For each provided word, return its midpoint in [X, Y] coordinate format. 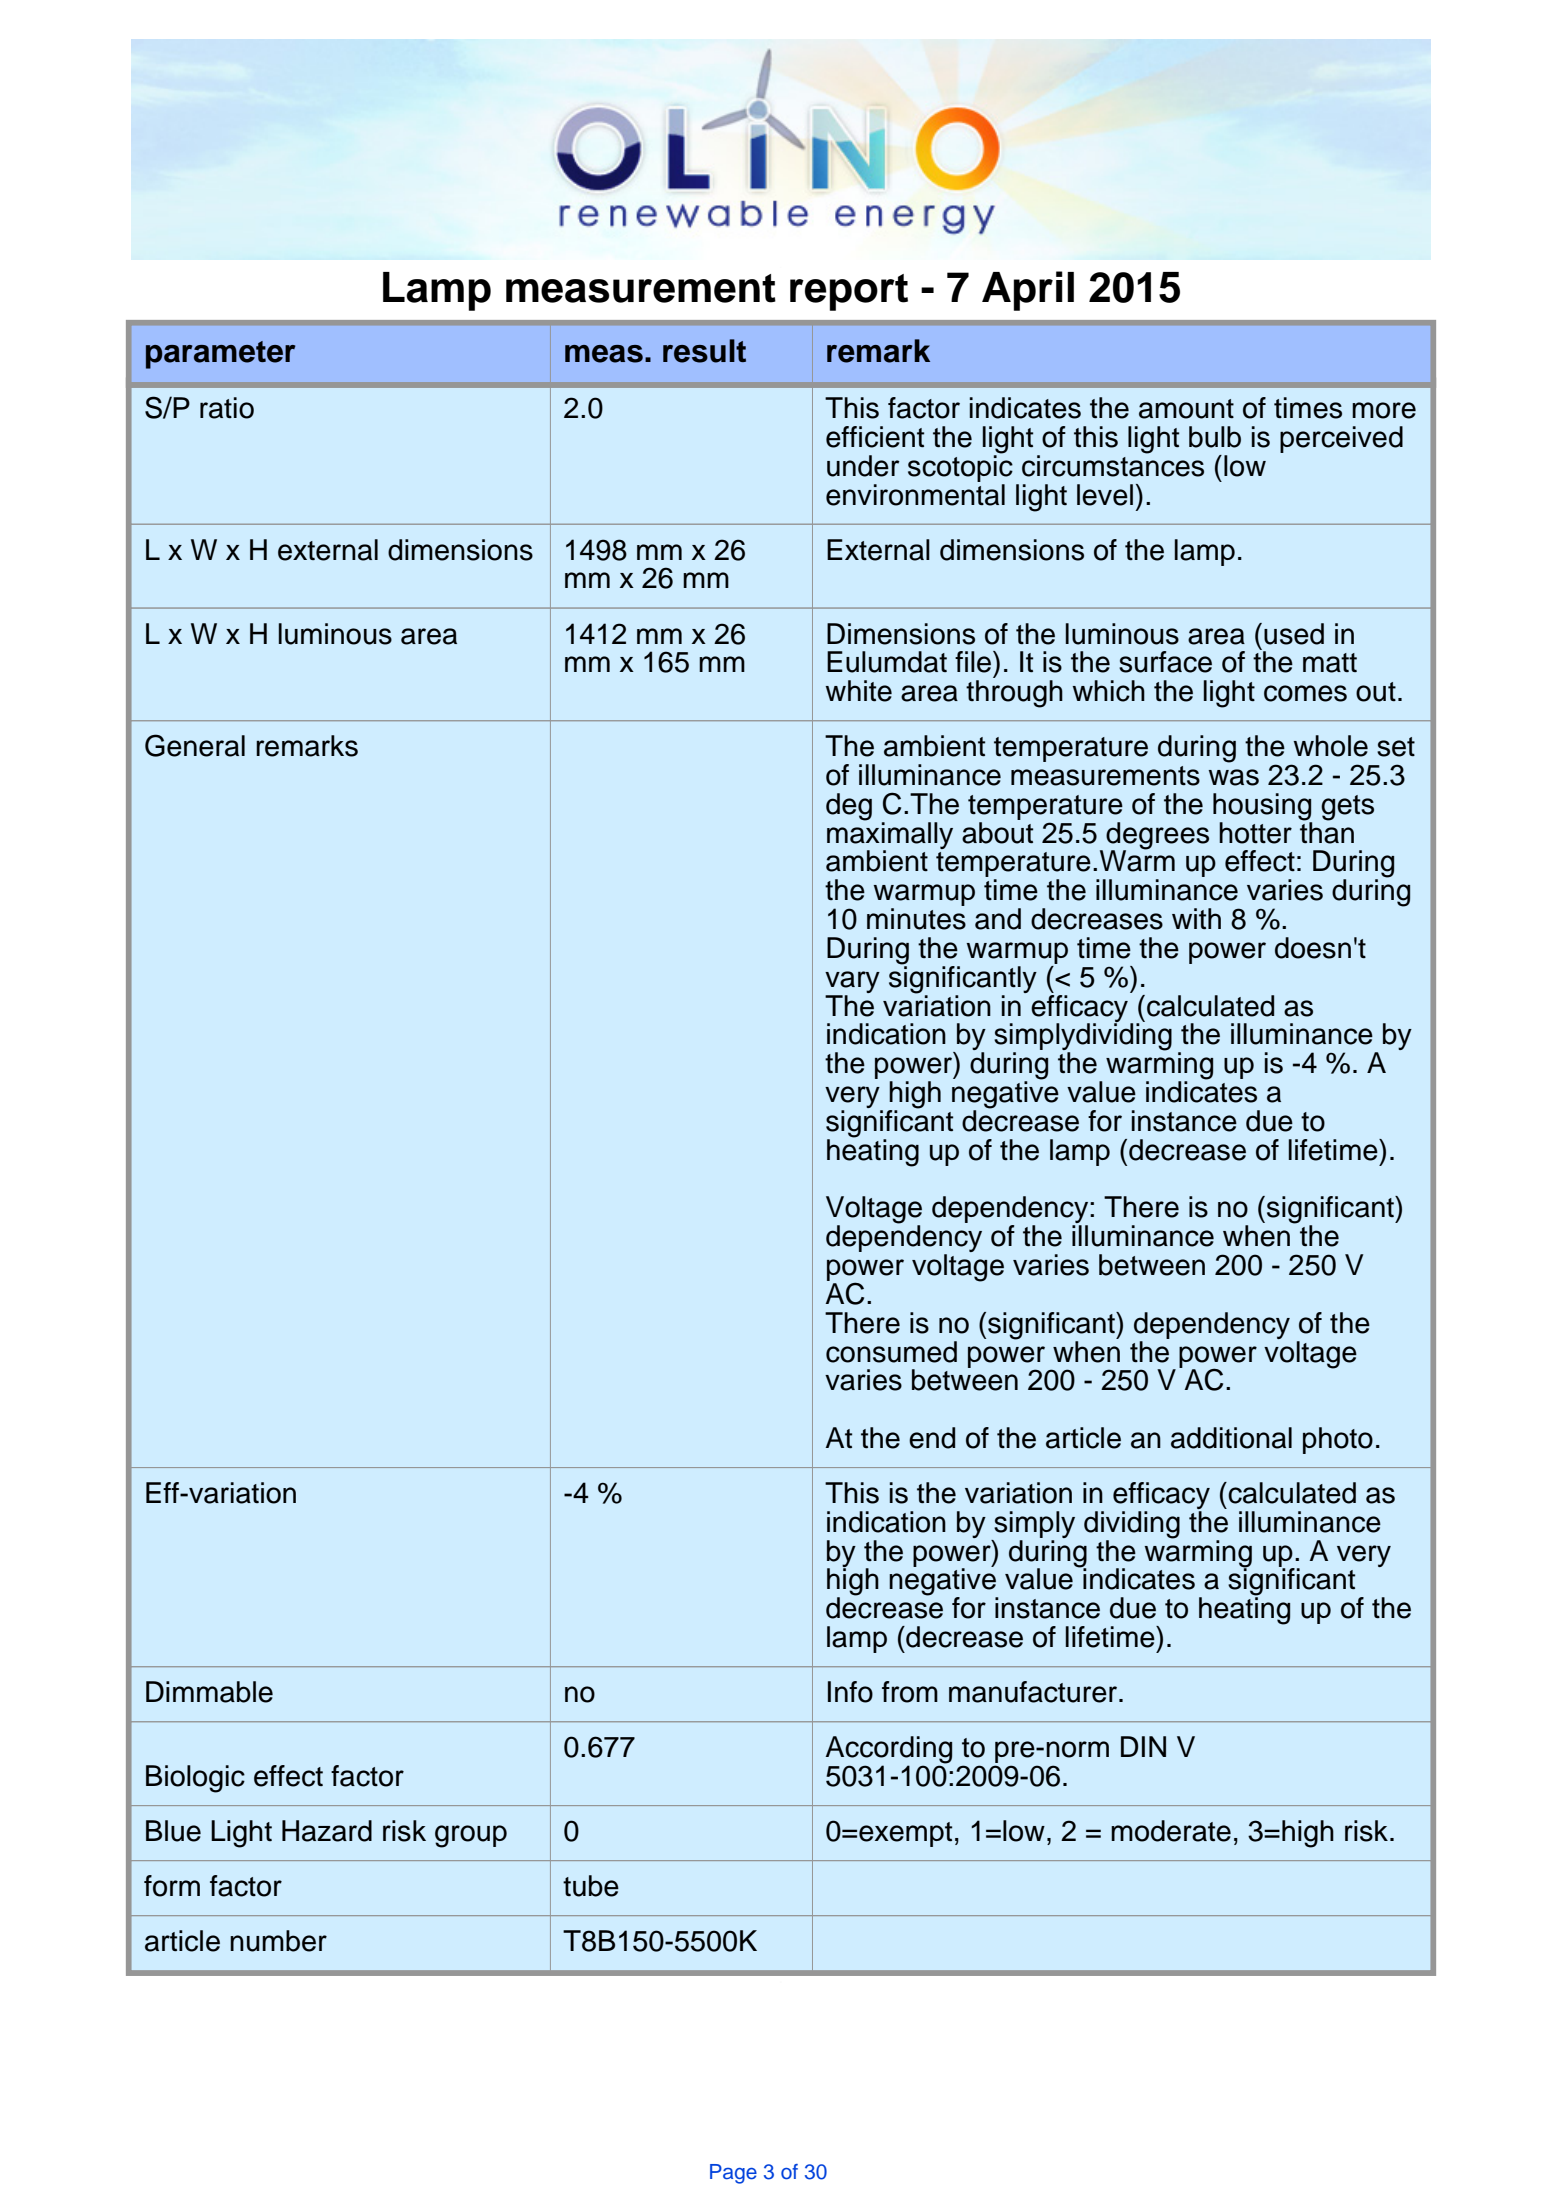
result [704, 351]
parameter [221, 355]
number [278, 1941]
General [195, 745]
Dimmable [209, 1692]
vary [852, 982]
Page [733, 2174]
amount [1186, 409]
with [1196, 919]
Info [850, 1692]
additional [1231, 1438]
